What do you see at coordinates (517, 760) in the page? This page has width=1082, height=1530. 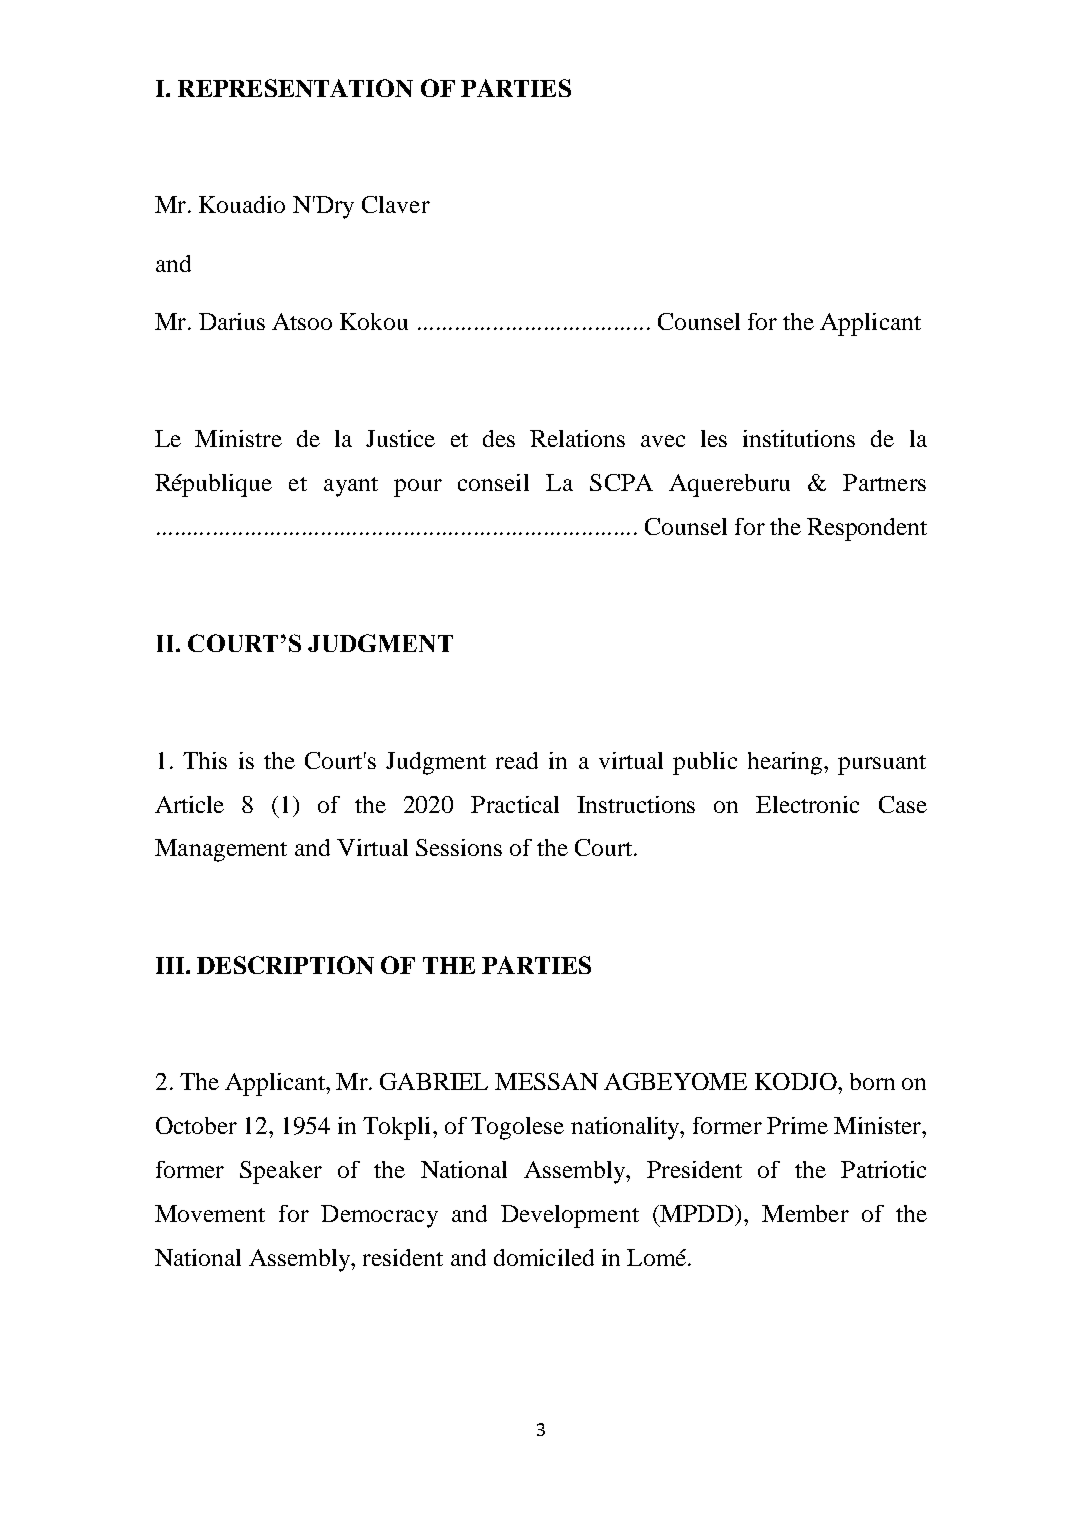 I see `read` at bounding box center [517, 760].
